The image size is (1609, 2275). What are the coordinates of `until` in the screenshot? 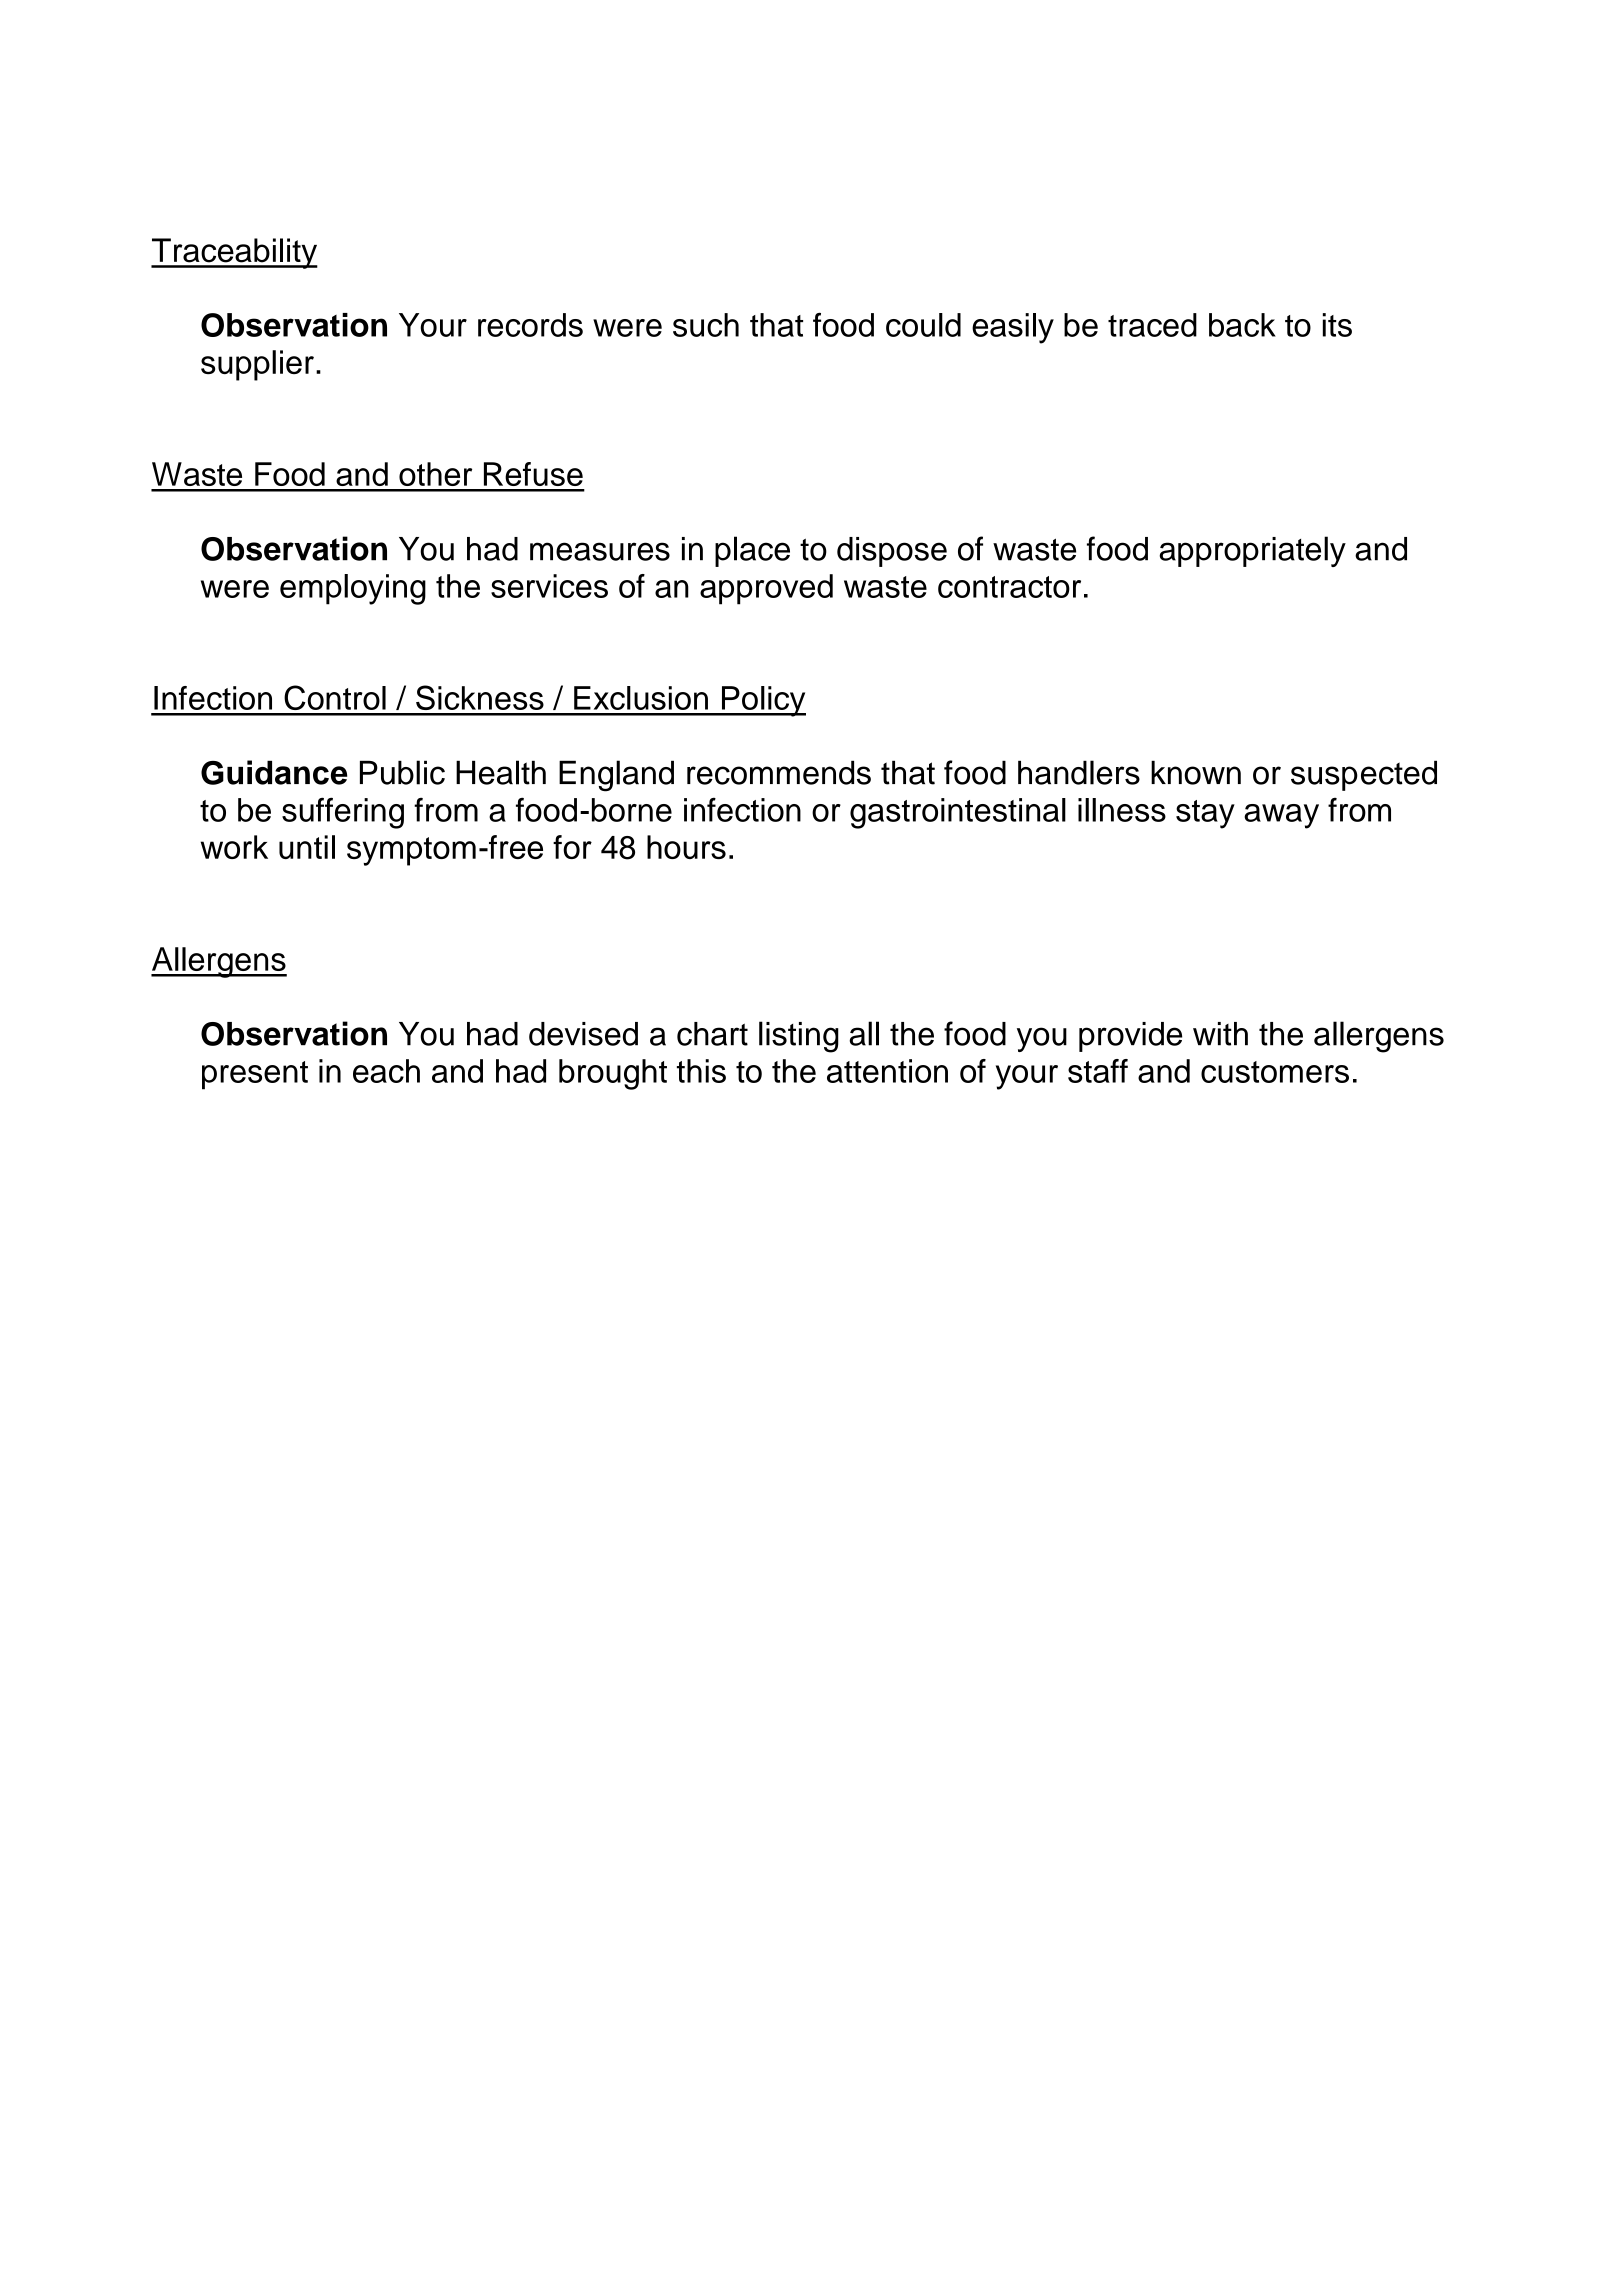 It's located at (307, 847).
